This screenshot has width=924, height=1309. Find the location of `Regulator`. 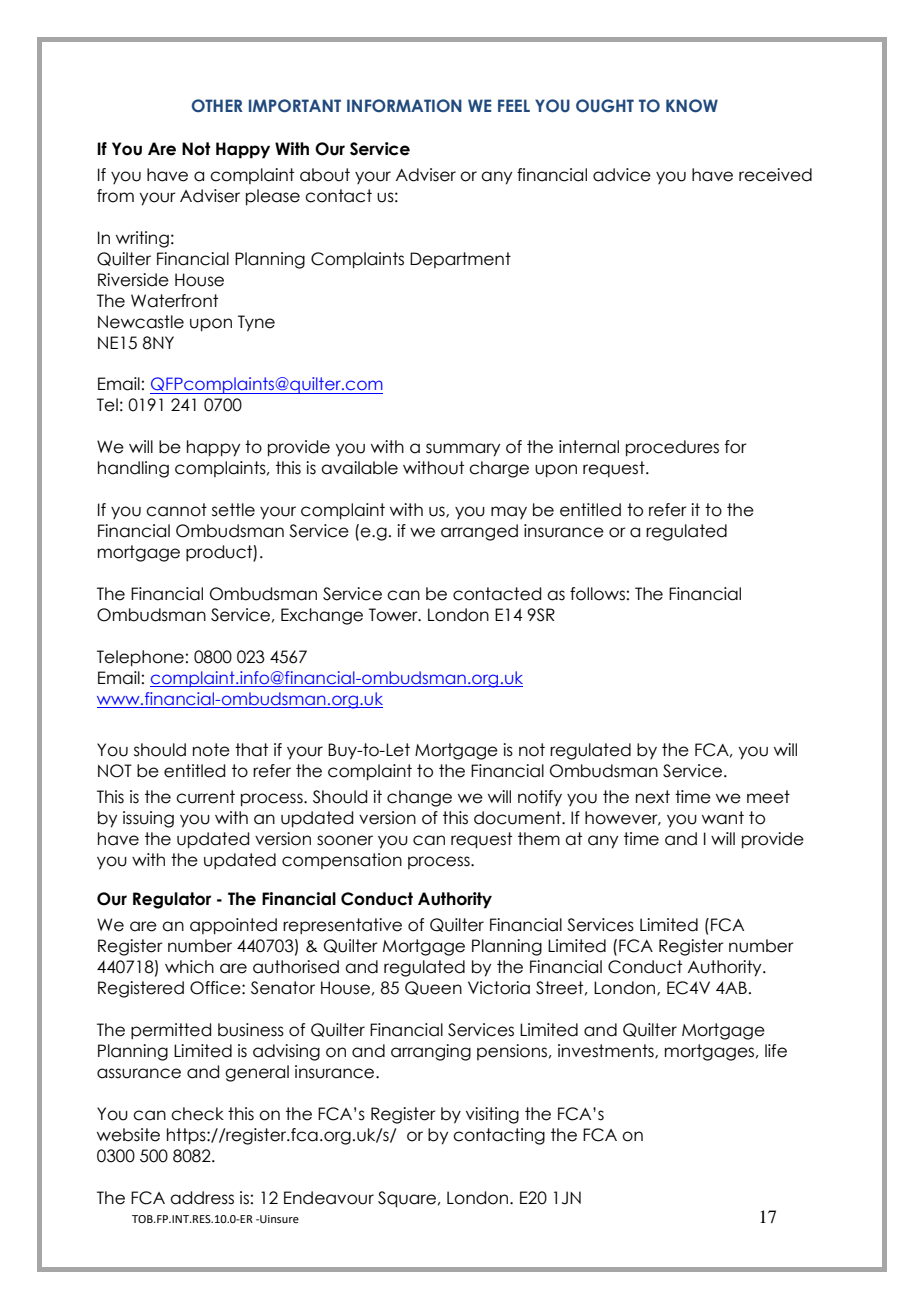

Regulator is located at coordinates (172, 900).
